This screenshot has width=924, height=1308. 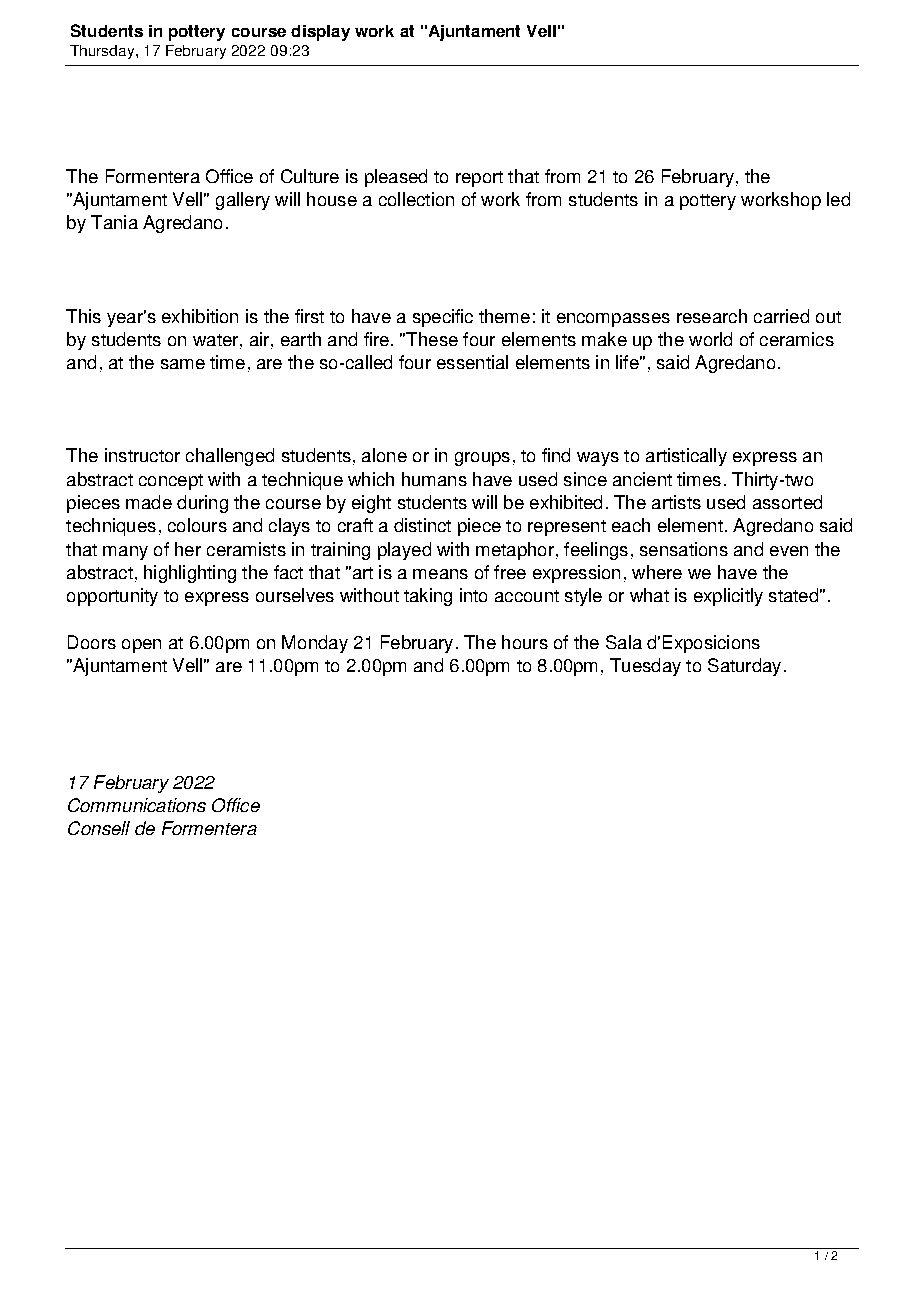 I want to click on Thursday, so click(x=103, y=52).
